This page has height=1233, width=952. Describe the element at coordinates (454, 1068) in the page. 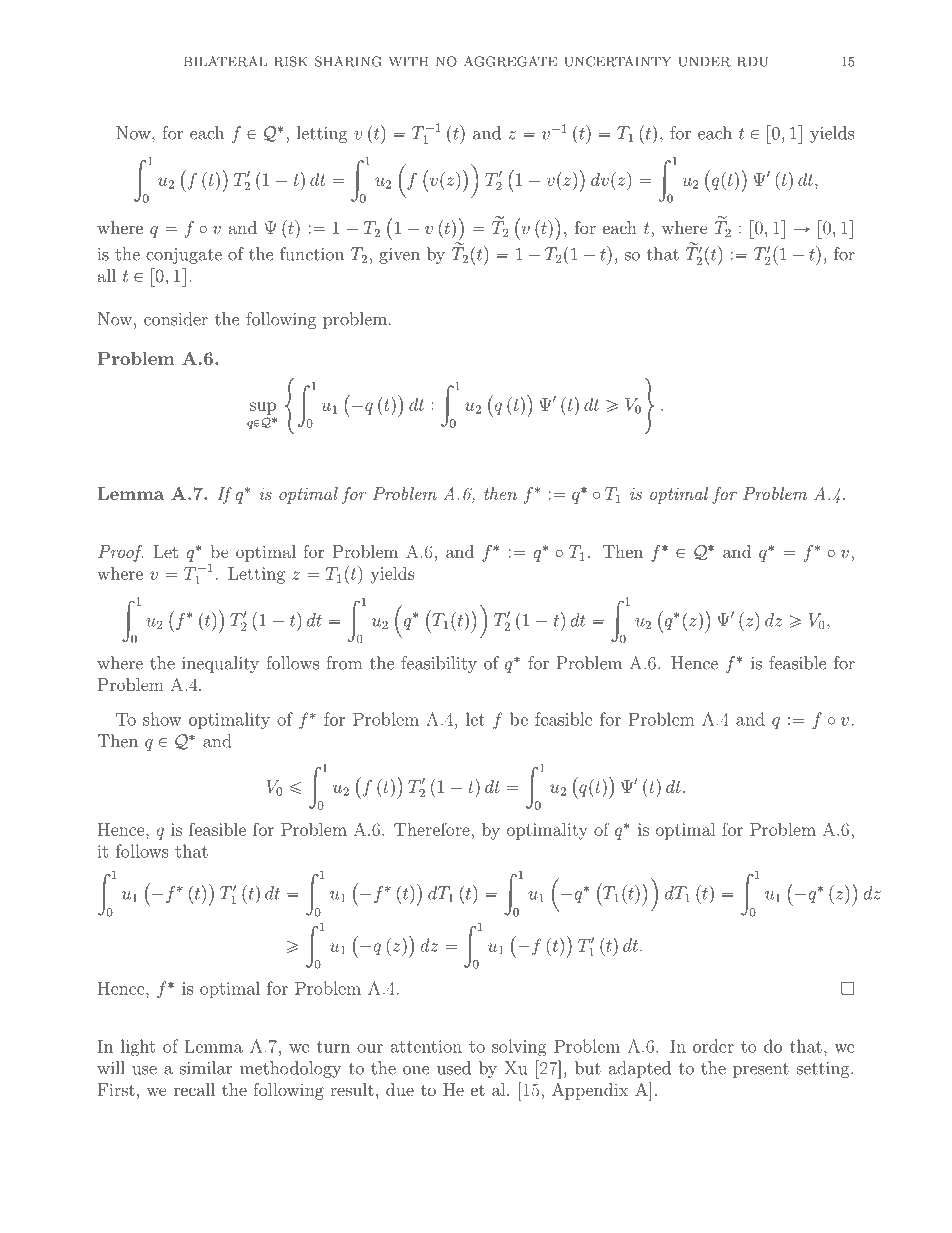

I see `used` at that location.
